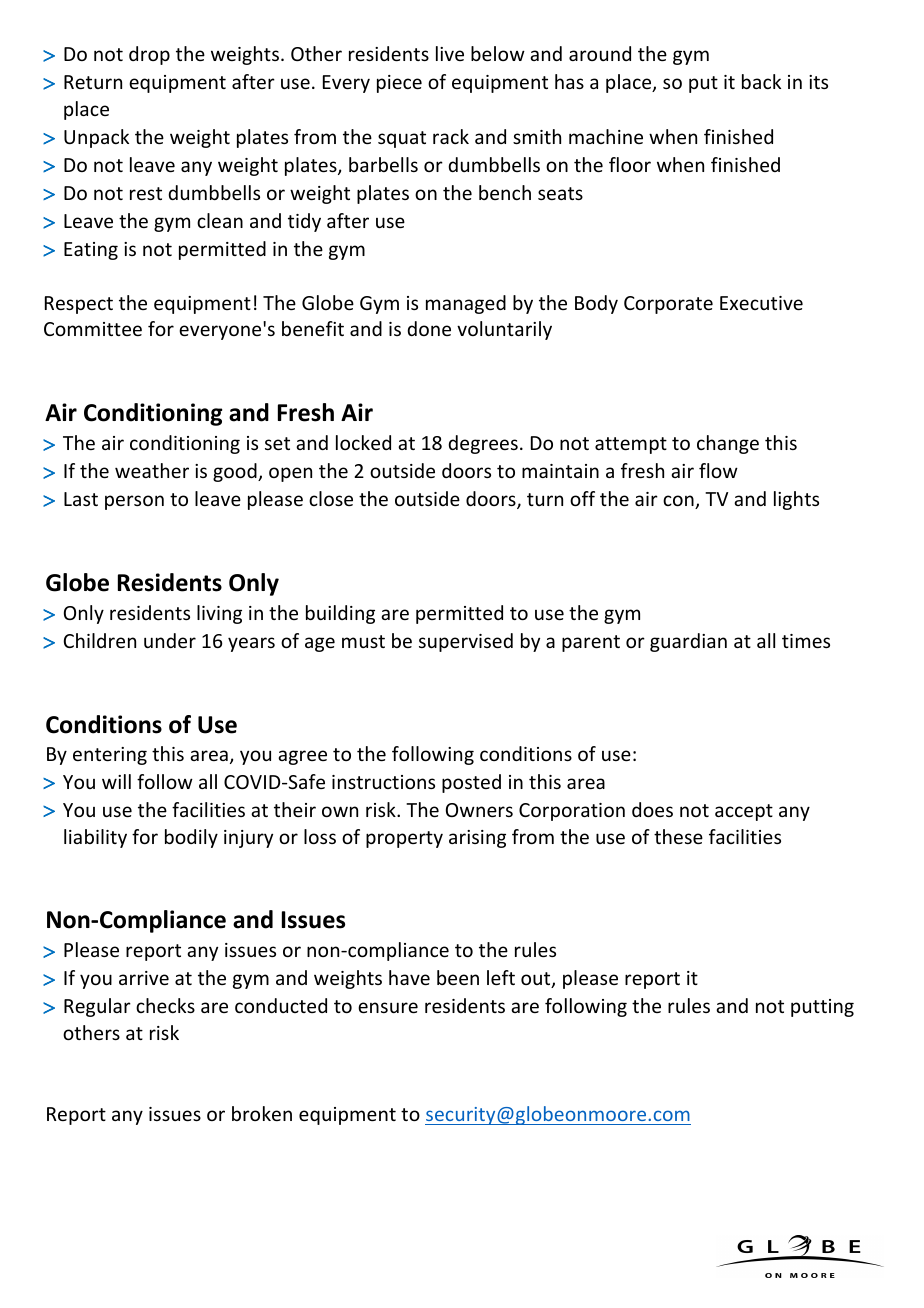 This document has width=924, height=1308. I want to click on change, so click(728, 444).
